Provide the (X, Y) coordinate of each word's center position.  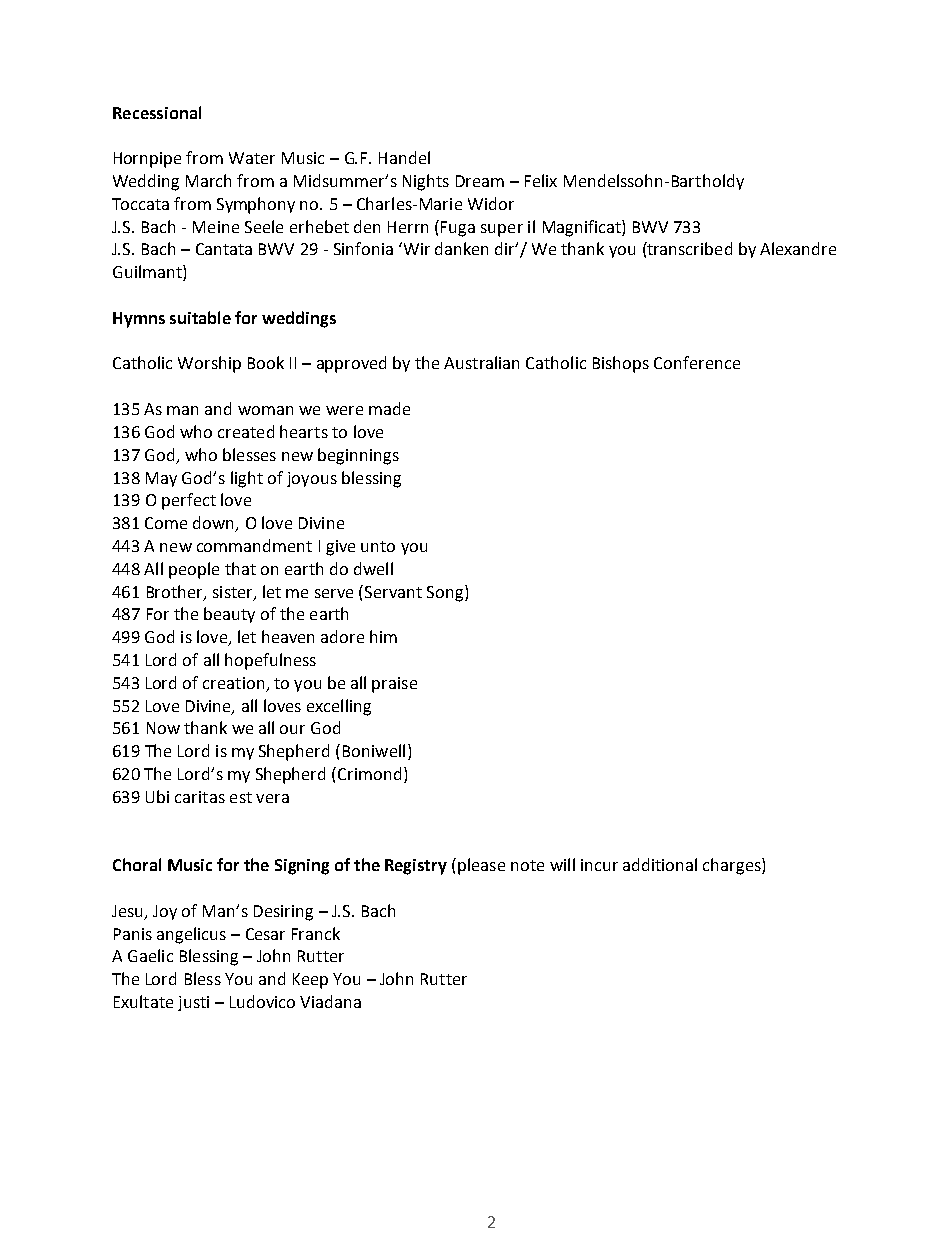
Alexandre (798, 248)
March (208, 180)
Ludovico (262, 1001)
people (194, 570)
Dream (480, 181)
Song (446, 593)
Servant (393, 592)
